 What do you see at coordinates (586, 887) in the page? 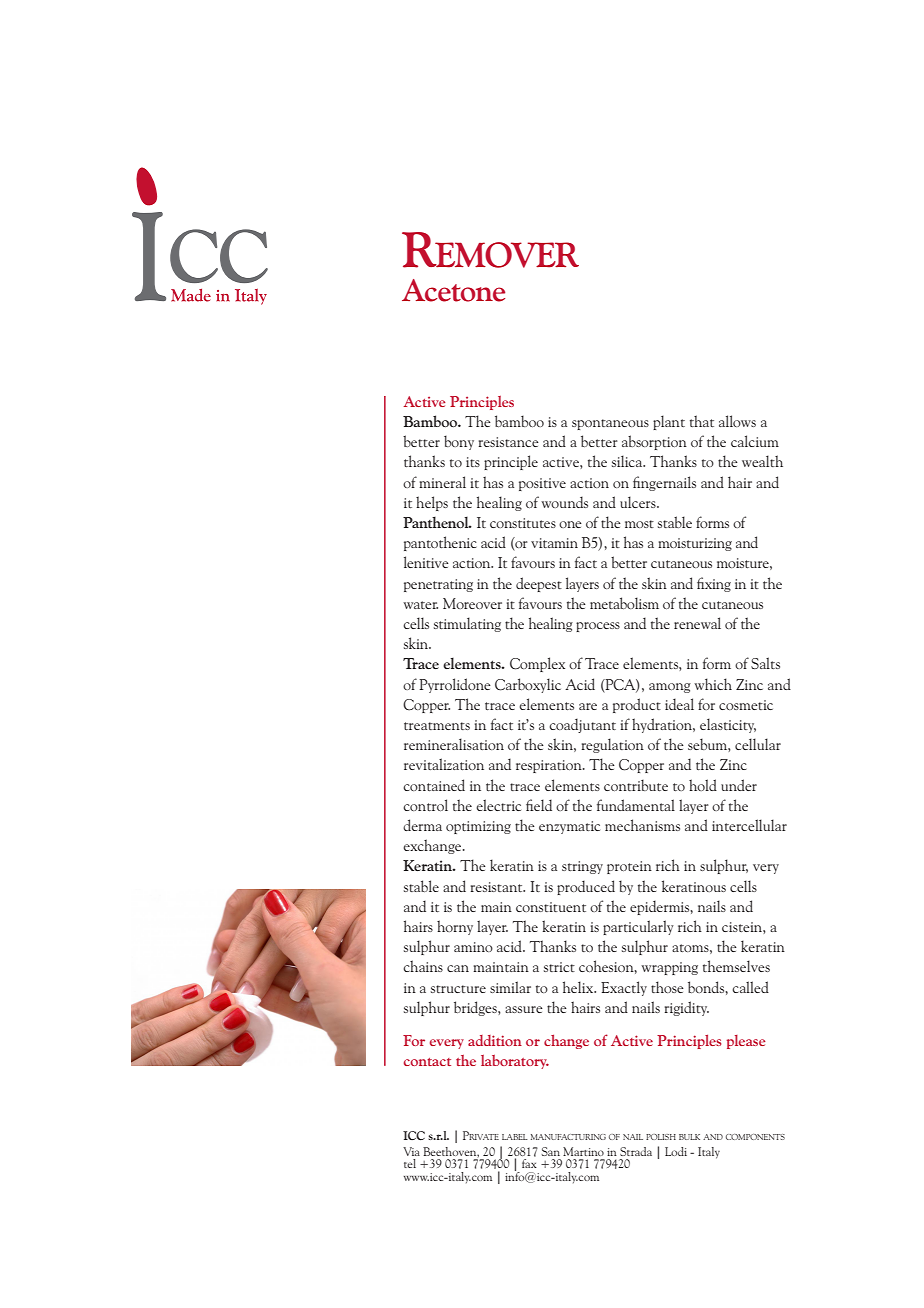
I see `produced` at bounding box center [586, 887].
